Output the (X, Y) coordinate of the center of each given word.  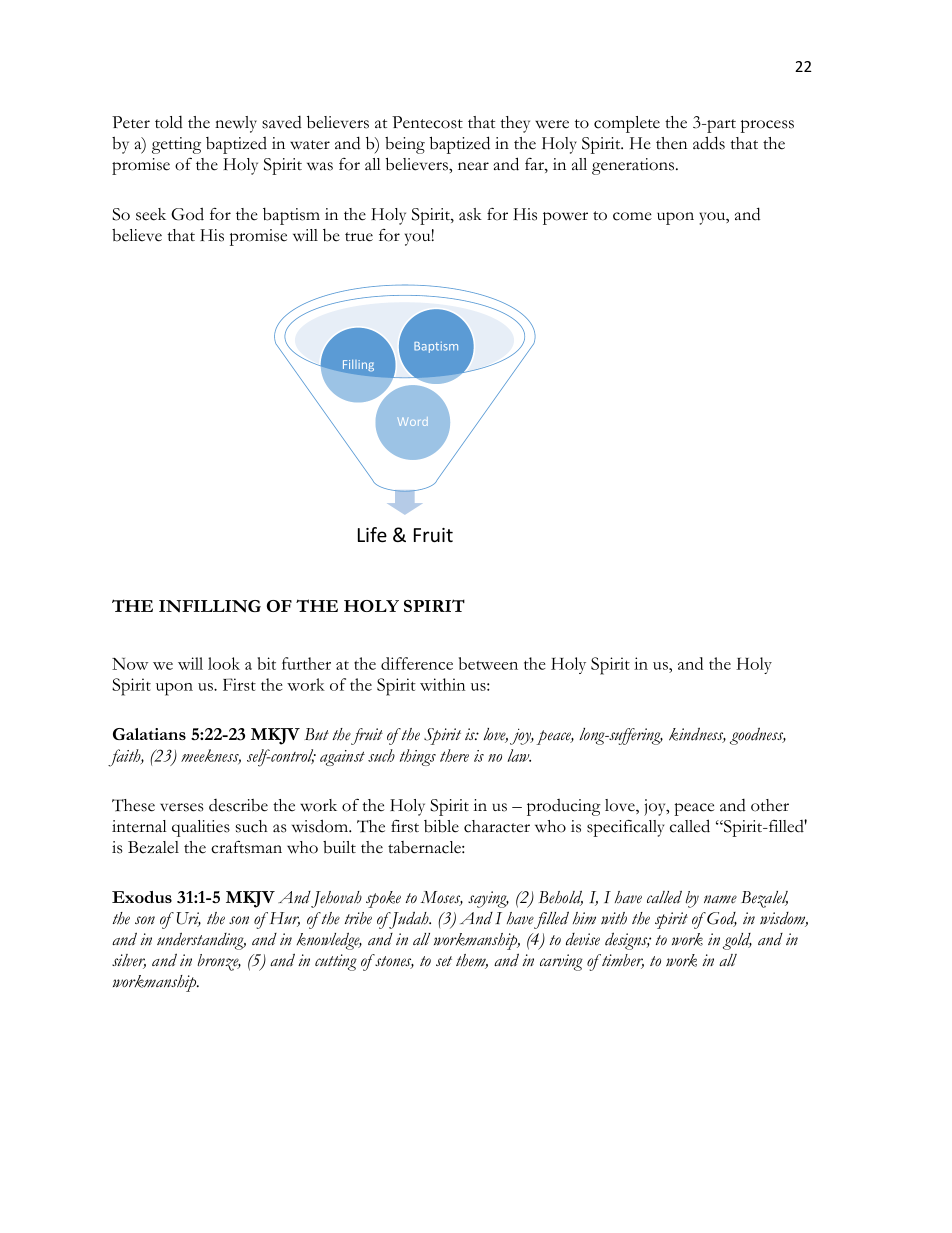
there (454, 755)
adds (709, 143)
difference (417, 663)
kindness (697, 735)
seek (151, 214)
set (444, 961)
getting (176, 145)
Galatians (149, 734)
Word (413, 421)
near (473, 166)
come (632, 216)
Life (372, 534)
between (488, 663)
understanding (201, 941)
